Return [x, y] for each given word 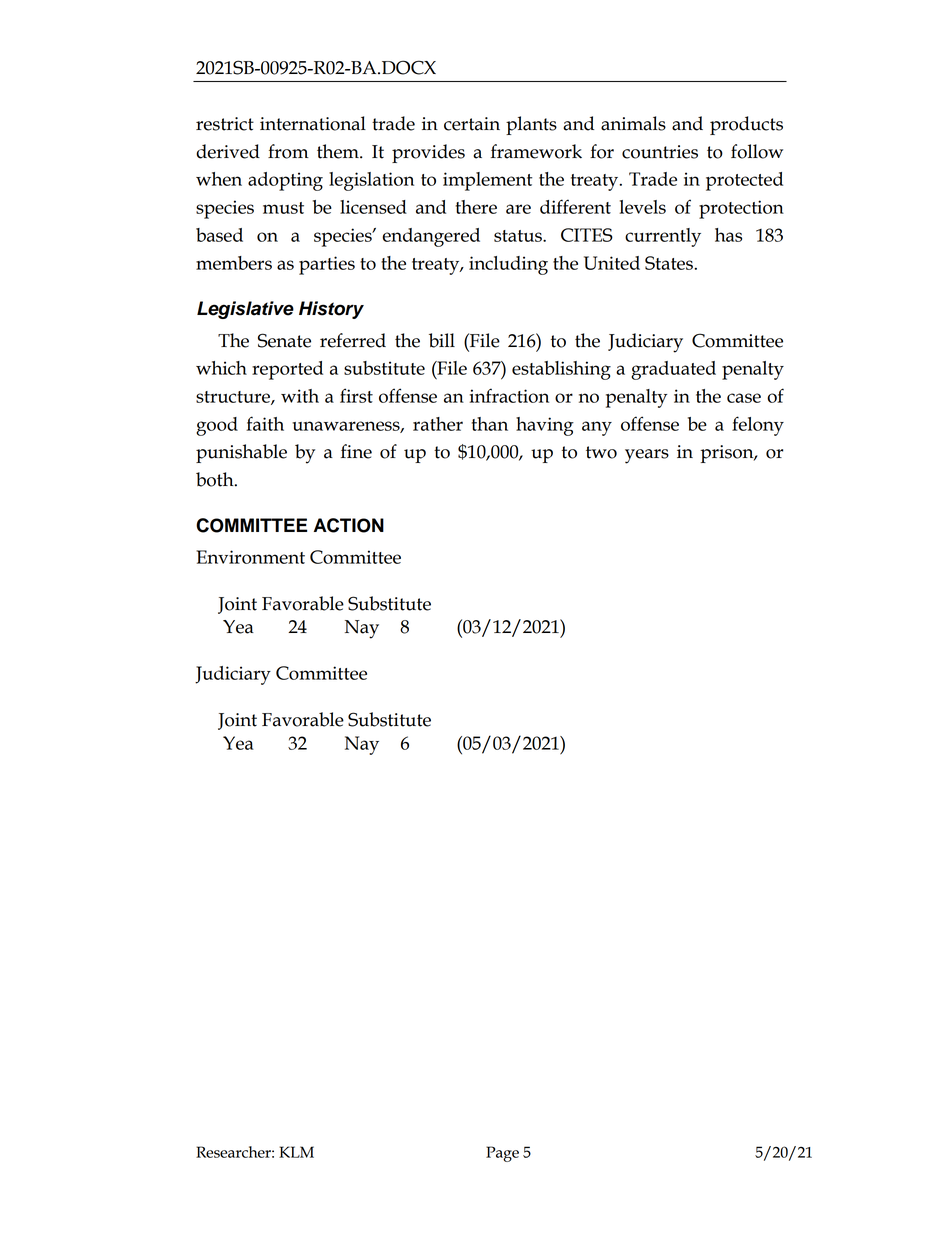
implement [487, 181]
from [288, 151]
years [647, 456]
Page [502, 1154]
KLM [296, 1152]
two [601, 452]
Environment [250, 557]
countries [660, 152]
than [490, 424]
